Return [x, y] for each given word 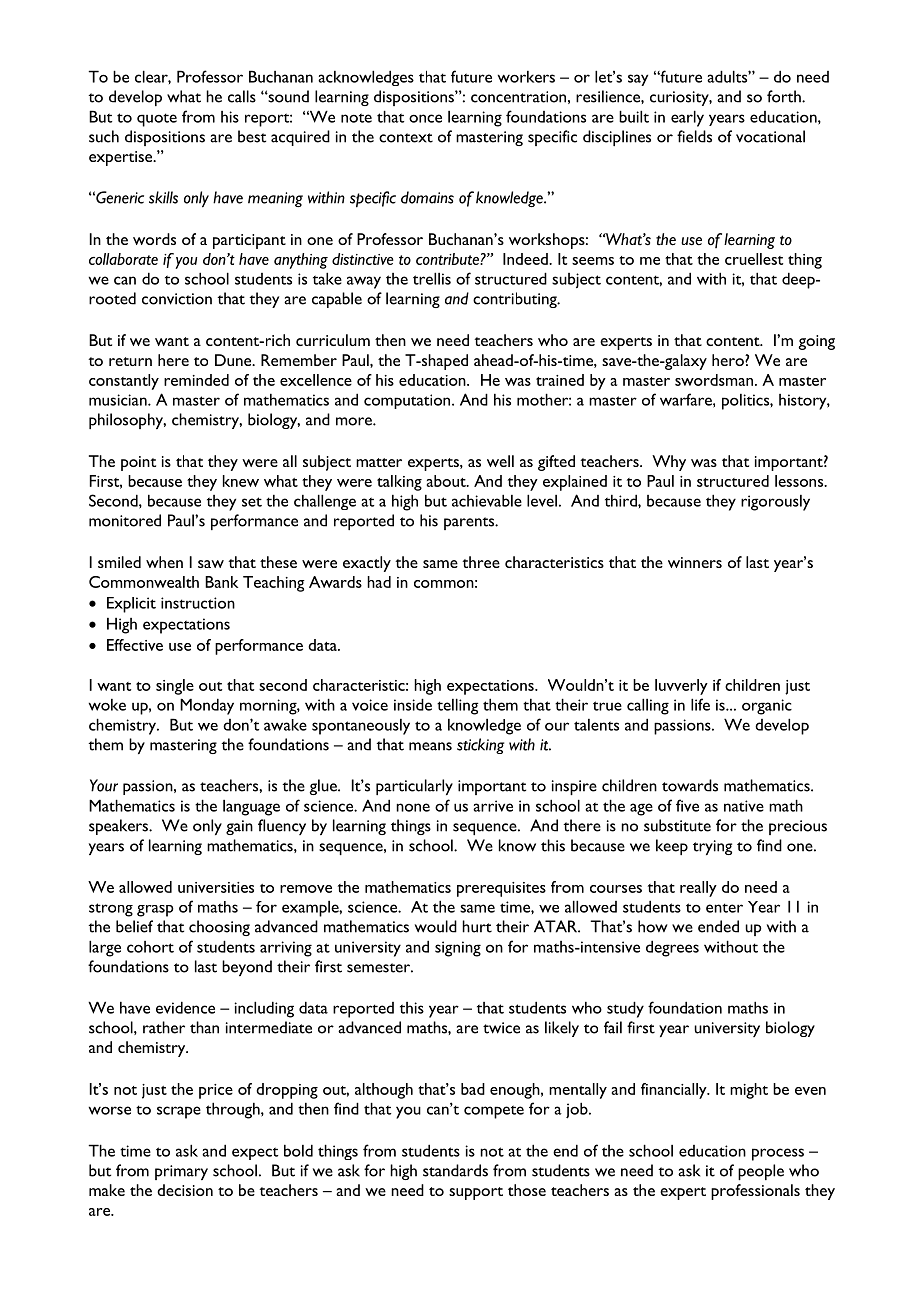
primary [181, 1172]
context [406, 138]
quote [157, 120]
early [687, 118]
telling [458, 706]
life [700, 704]
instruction [198, 603]
